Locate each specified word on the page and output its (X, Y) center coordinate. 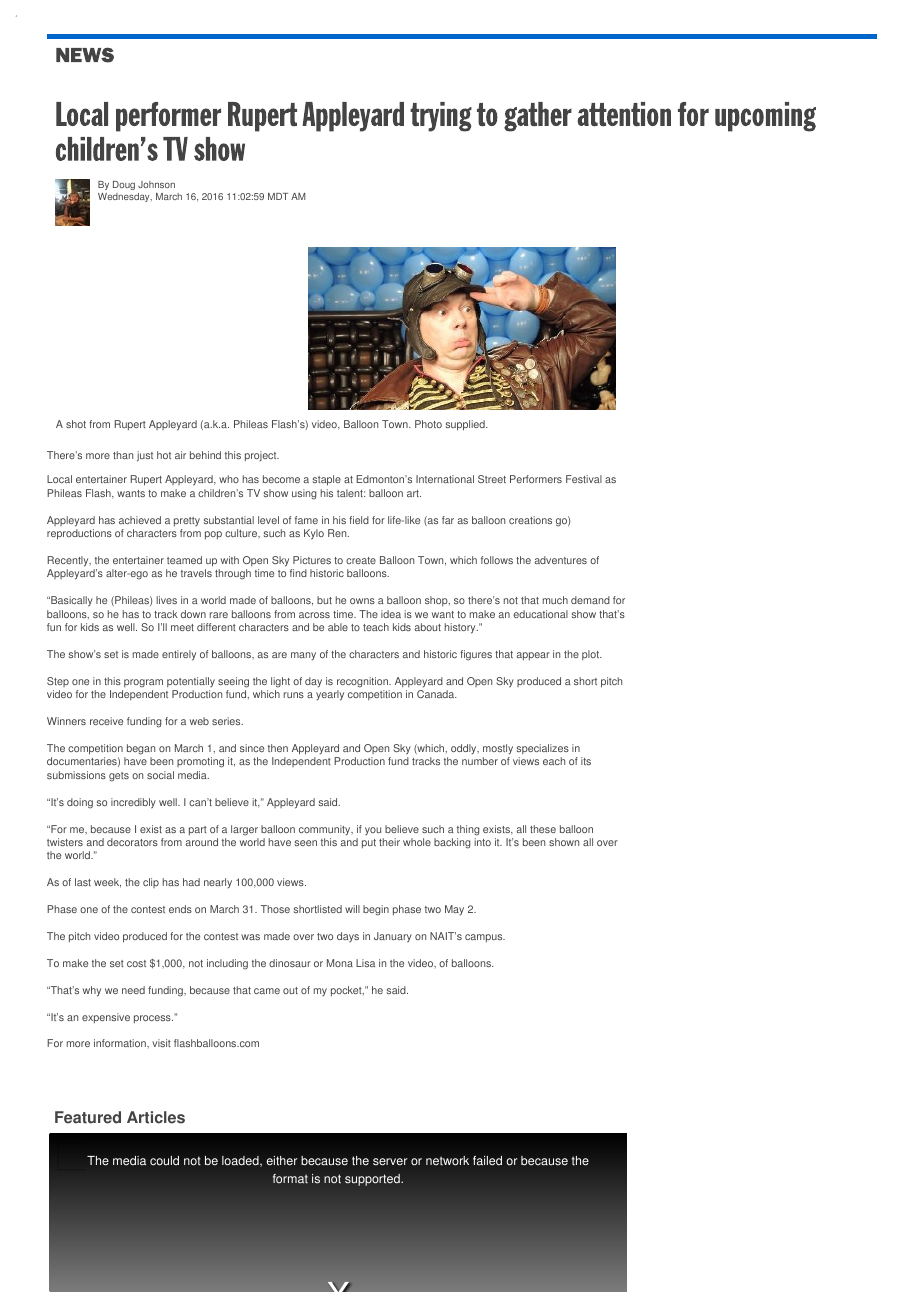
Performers (536, 479)
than (123, 455)
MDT (278, 196)
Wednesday (125, 197)
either (282, 1161)
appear (533, 656)
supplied (466, 425)
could (164, 1161)
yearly (330, 695)
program (143, 683)
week (107, 883)
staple (327, 480)
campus (485, 938)
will (352, 909)
